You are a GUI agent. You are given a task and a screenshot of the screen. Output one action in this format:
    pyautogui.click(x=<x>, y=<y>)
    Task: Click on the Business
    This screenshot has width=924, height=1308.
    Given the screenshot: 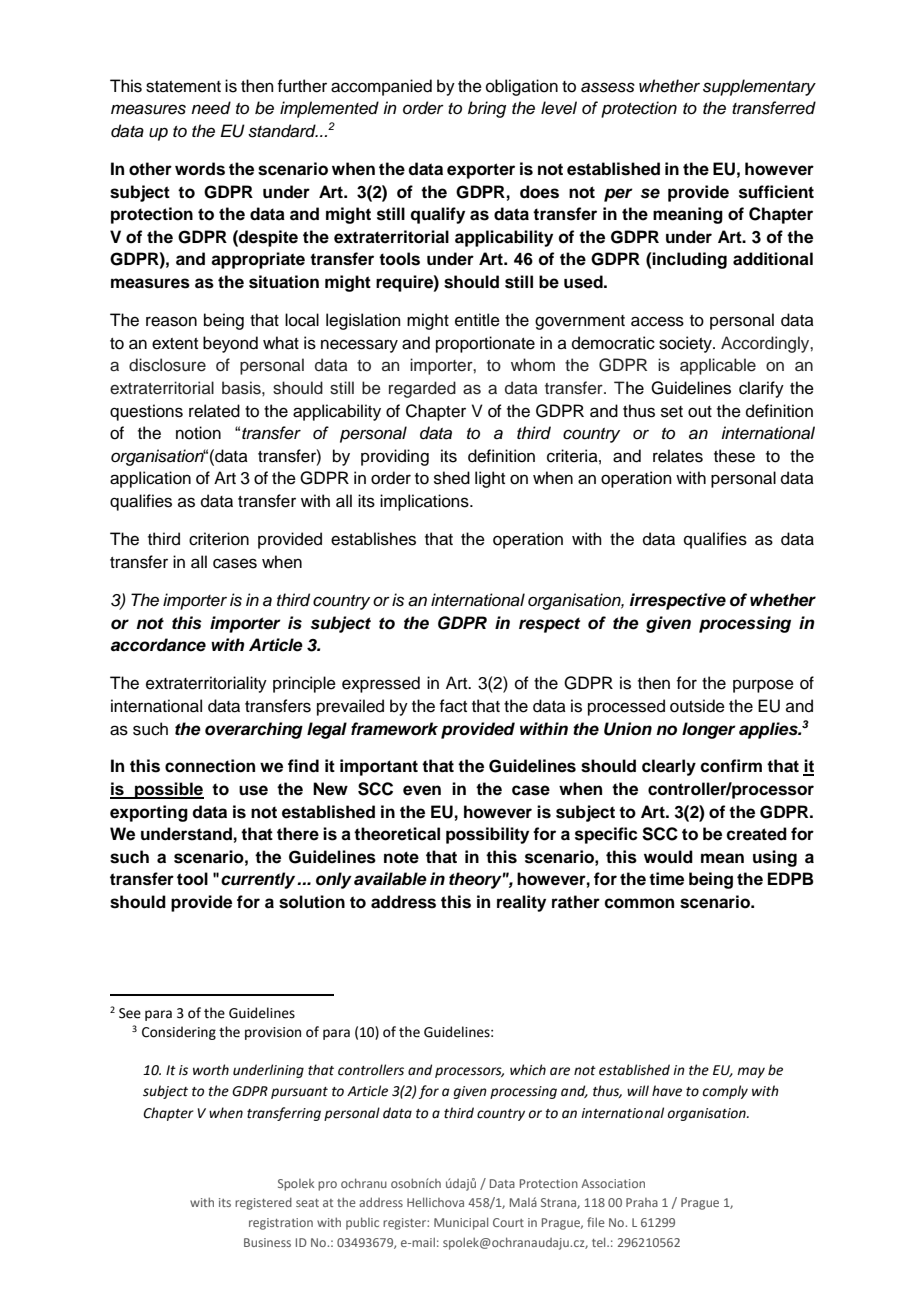 What is the action you would take?
    pyautogui.click(x=267, y=1242)
